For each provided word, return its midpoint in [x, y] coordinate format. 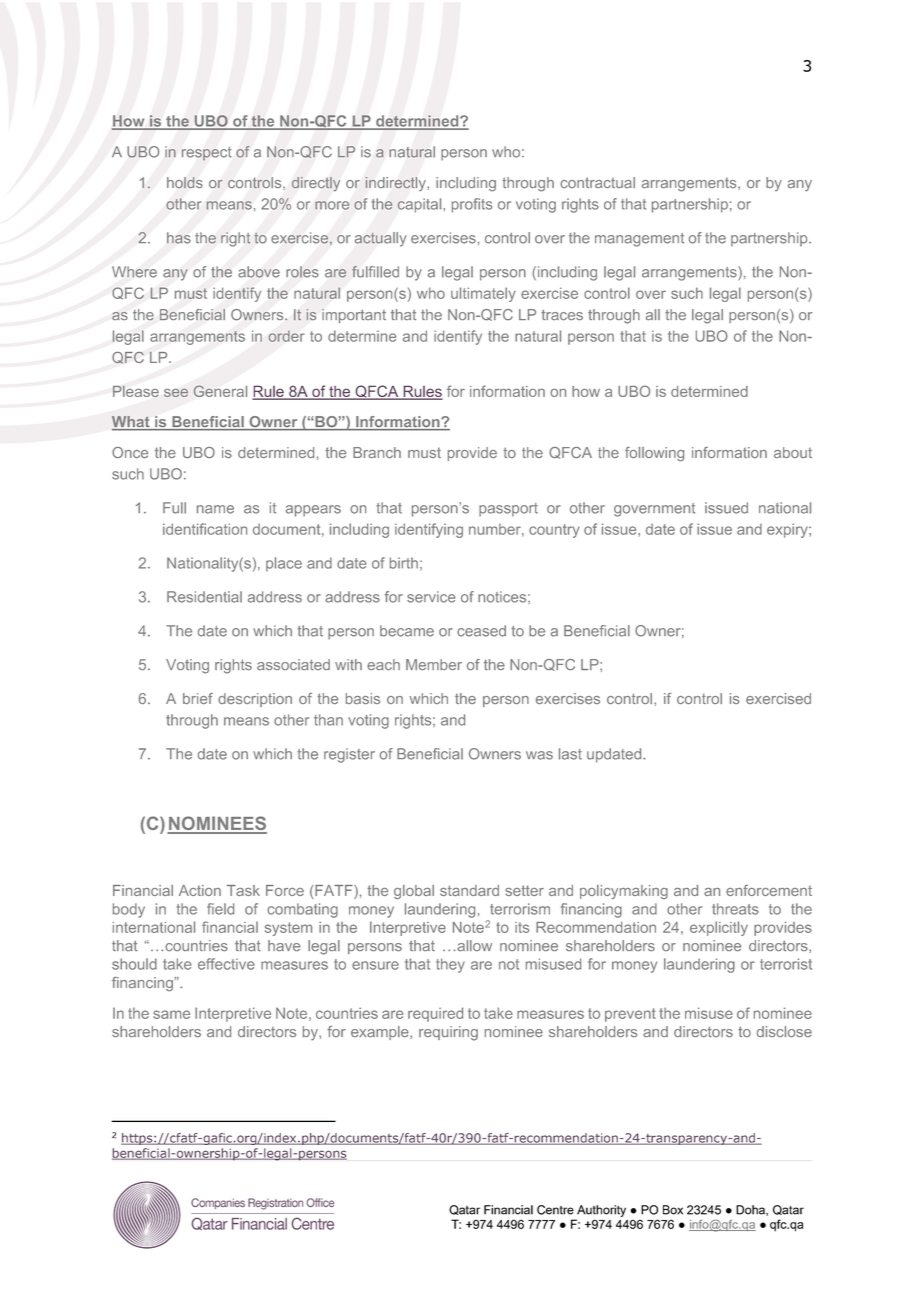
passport [508, 510]
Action [200, 890]
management [639, 240]
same [171, 1014]
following [654, 454]
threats [735, 909]
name [215, 509]
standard [469, 890]
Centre [555, 1210]
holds [185, 183]
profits [472, 205]
